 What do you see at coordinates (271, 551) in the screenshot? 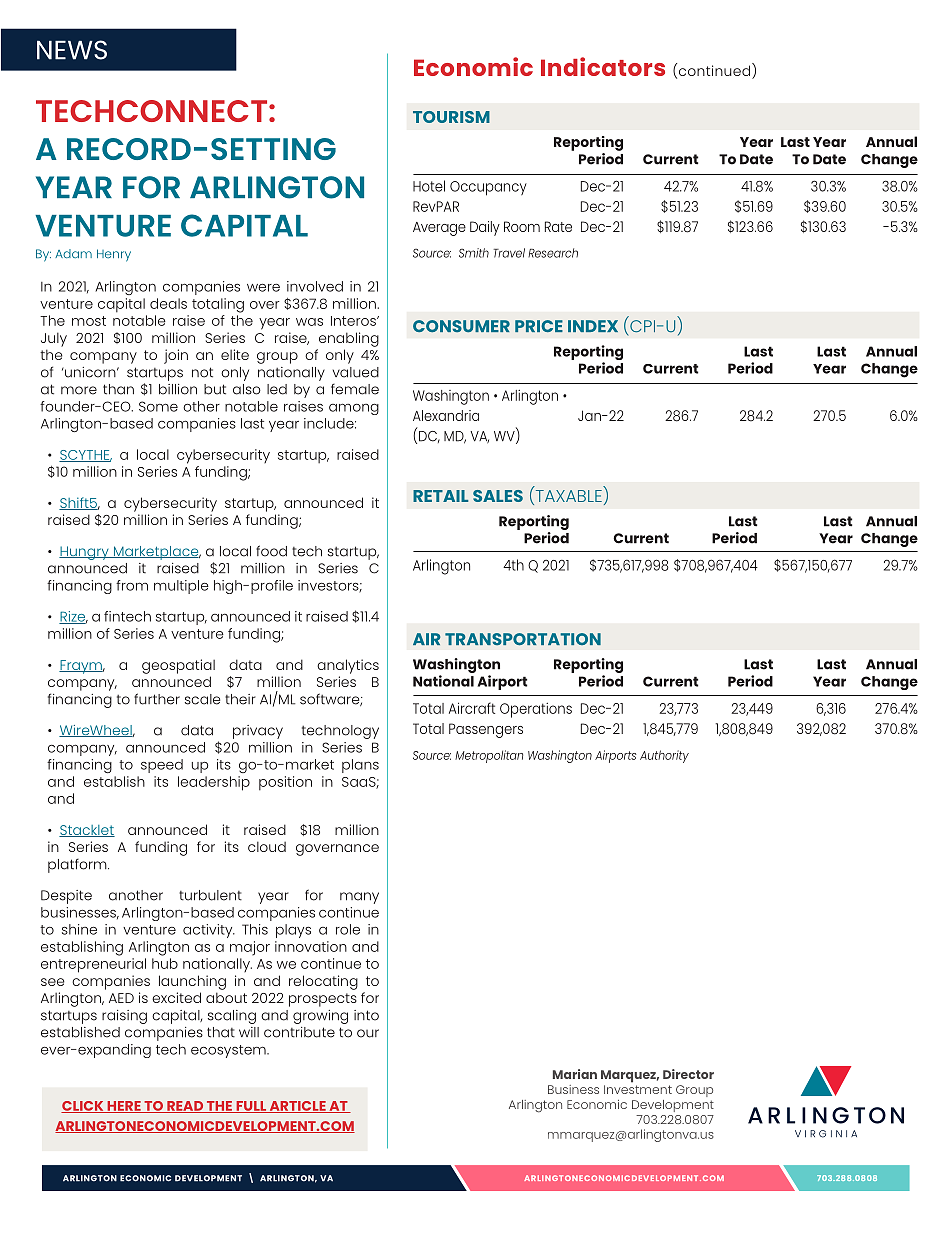
I see `food` at bounding box center [271, 551].
